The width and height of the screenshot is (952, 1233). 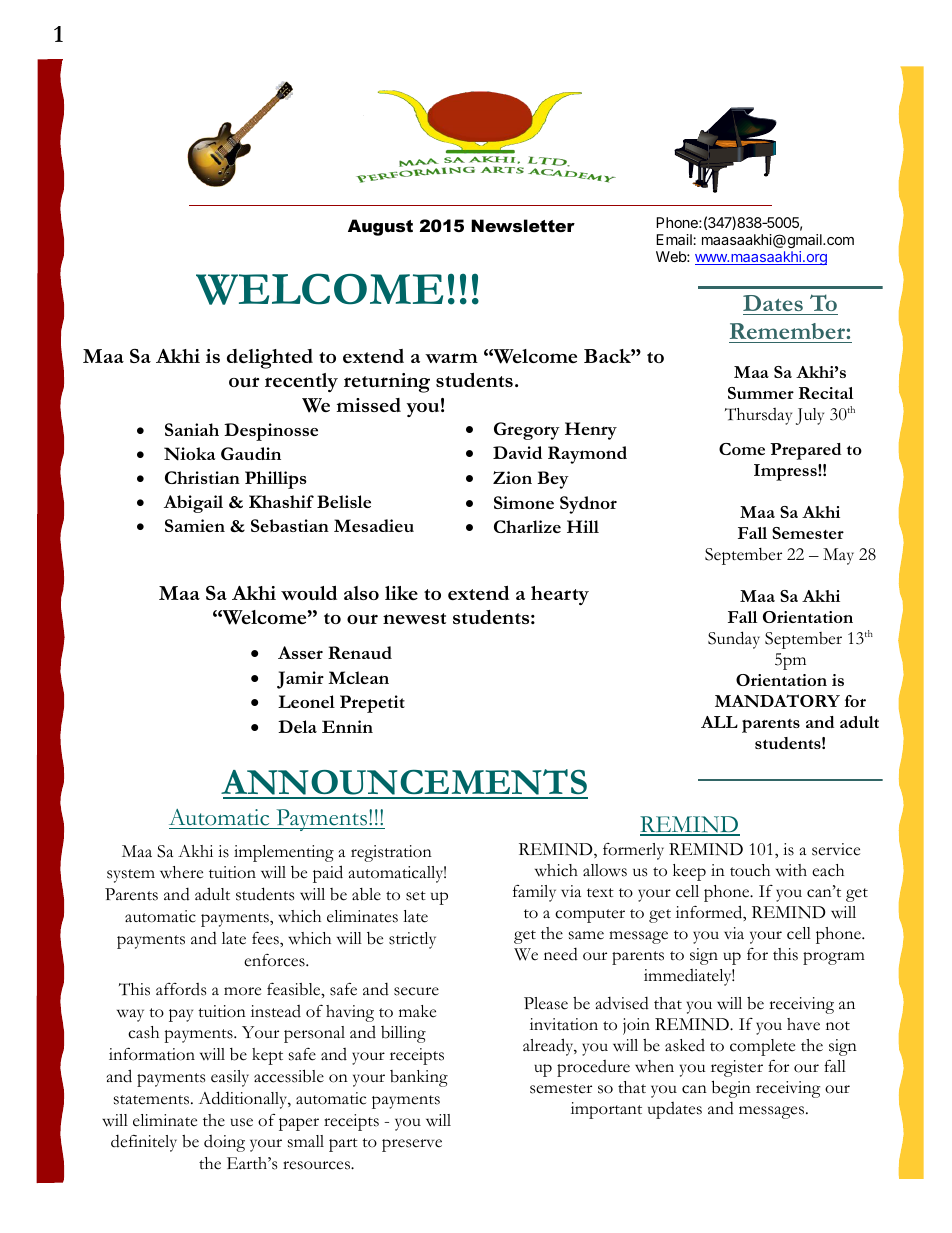 What do you see at coordinates (675, 239) in the screenshot?
I see `Email` at bounding box center [675, 239].
